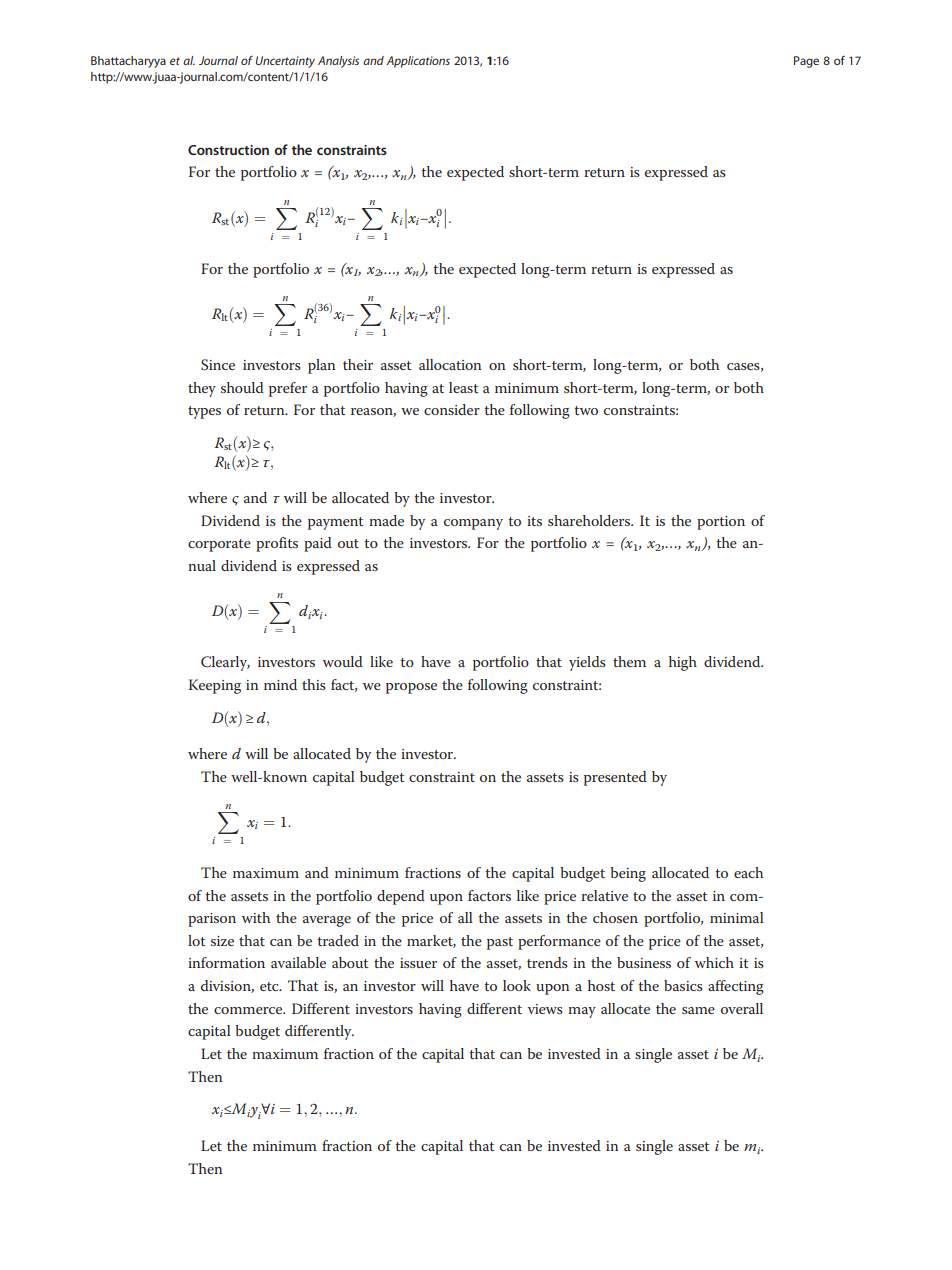 The image size is (952, 1270). Describe the element at coordinates (736, 987) in the screenshot. I see `affecting` at that location.
